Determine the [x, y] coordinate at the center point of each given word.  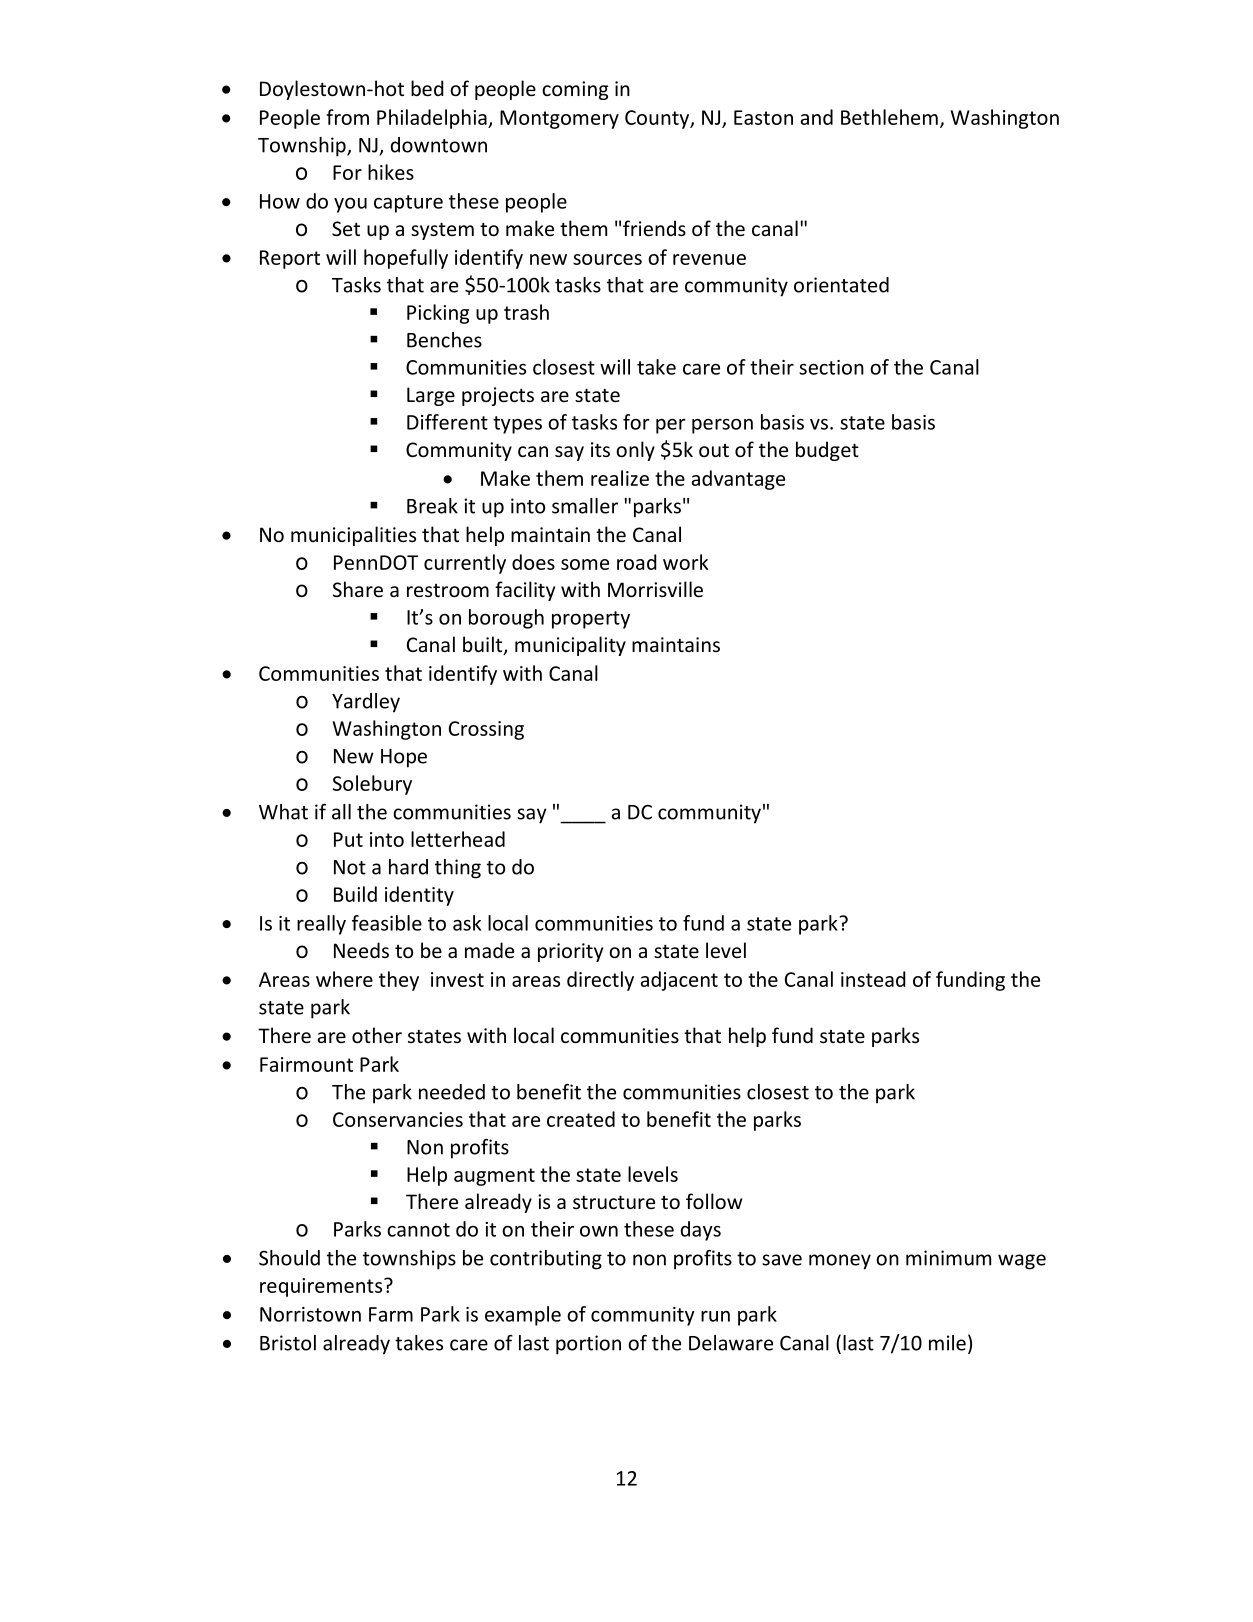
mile [947, 1343]
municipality [570, 646]
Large [431, 396]
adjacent [679, 981]
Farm [391, 1314]
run [715, 1316]
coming [575, 90]
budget [827, 451]
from [347, 117]
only [635, 451]
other [377, 1035]
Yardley [366, 703]
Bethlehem [889, 117]
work [686, 562]
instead [873, 979]
